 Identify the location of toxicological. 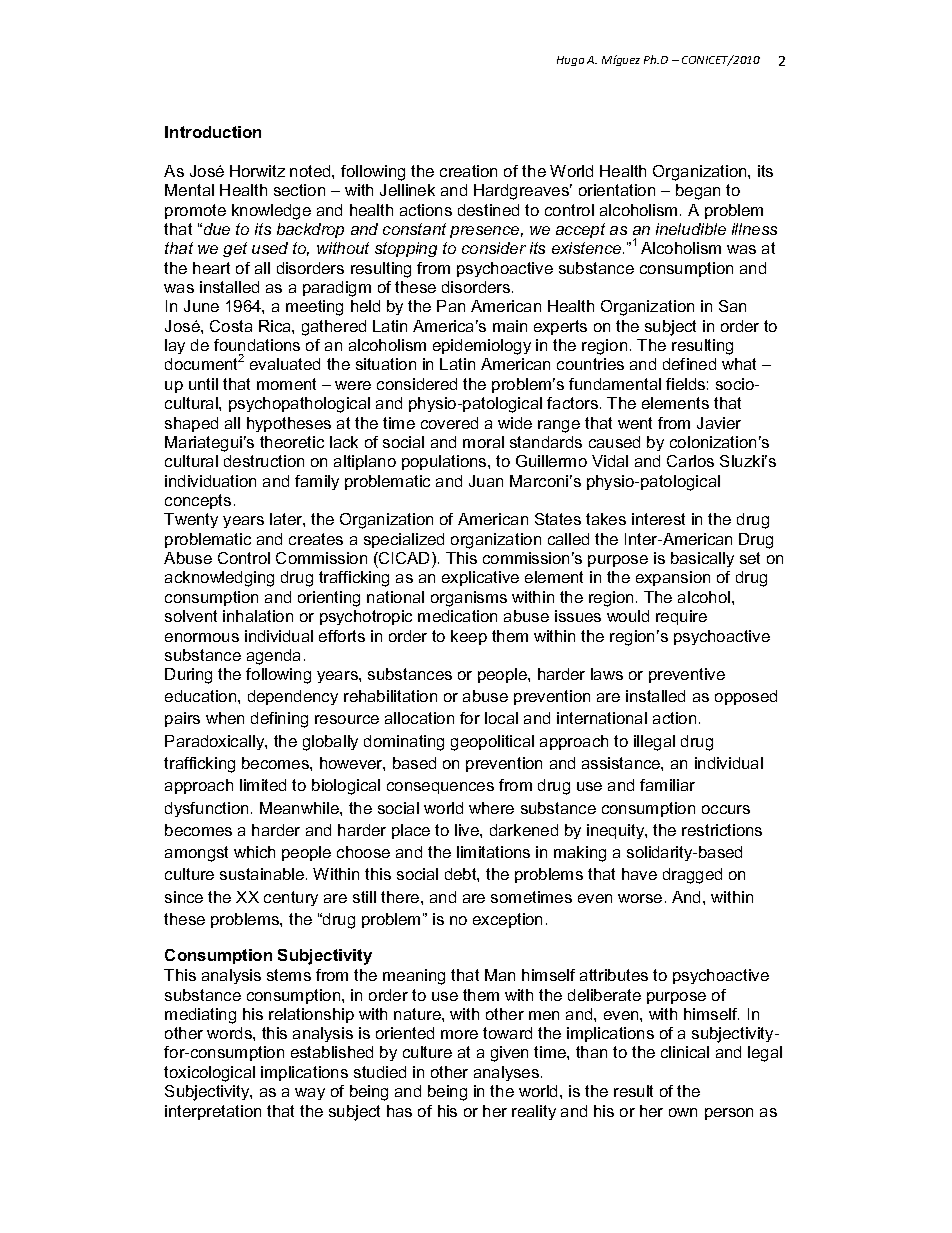
(209, 1074).
